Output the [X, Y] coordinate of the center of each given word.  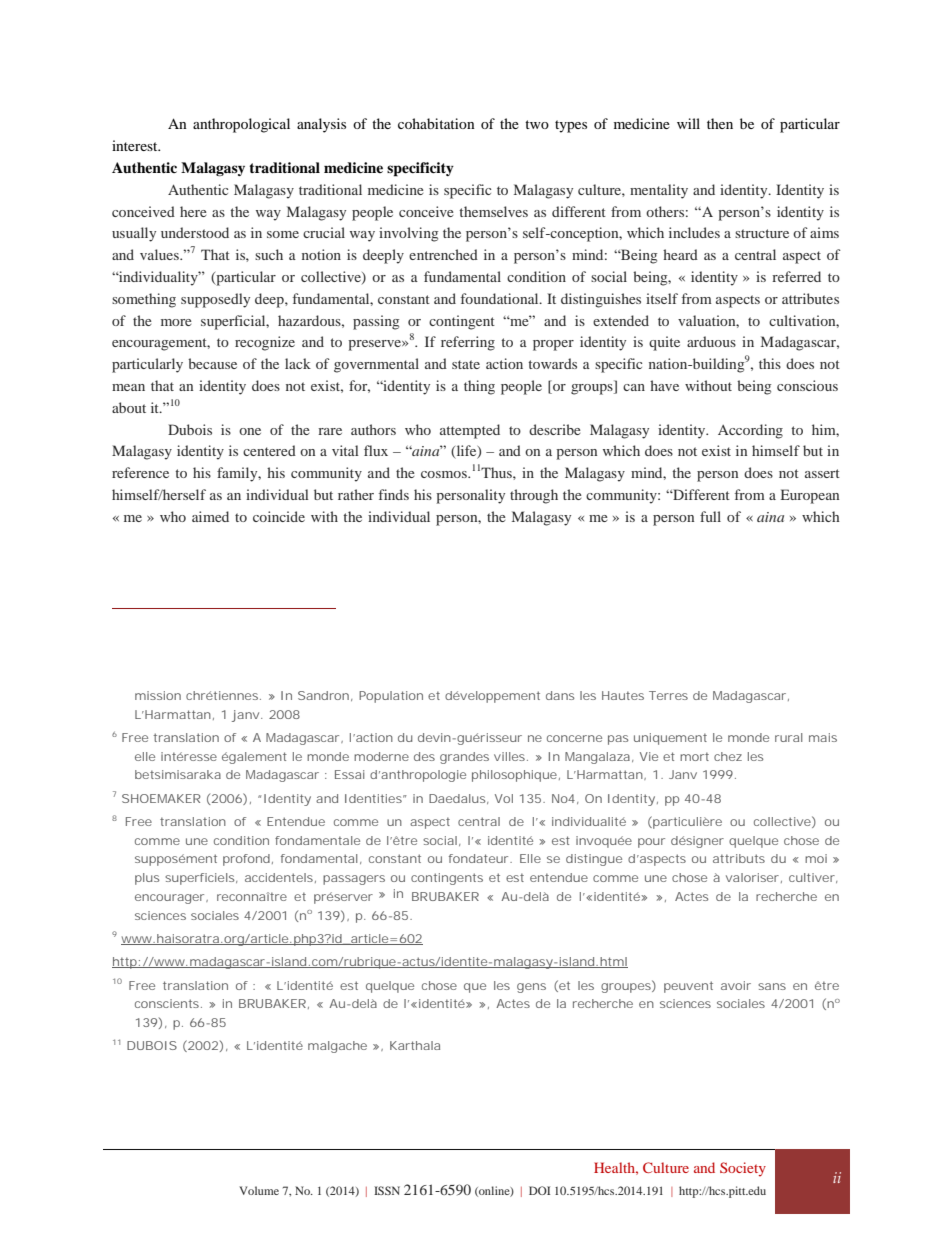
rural [788, 737]
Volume [259, 1190]
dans [560, 695]
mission [158, 695]
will [688, 123]
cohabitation [436, 123]
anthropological [241, 125]
